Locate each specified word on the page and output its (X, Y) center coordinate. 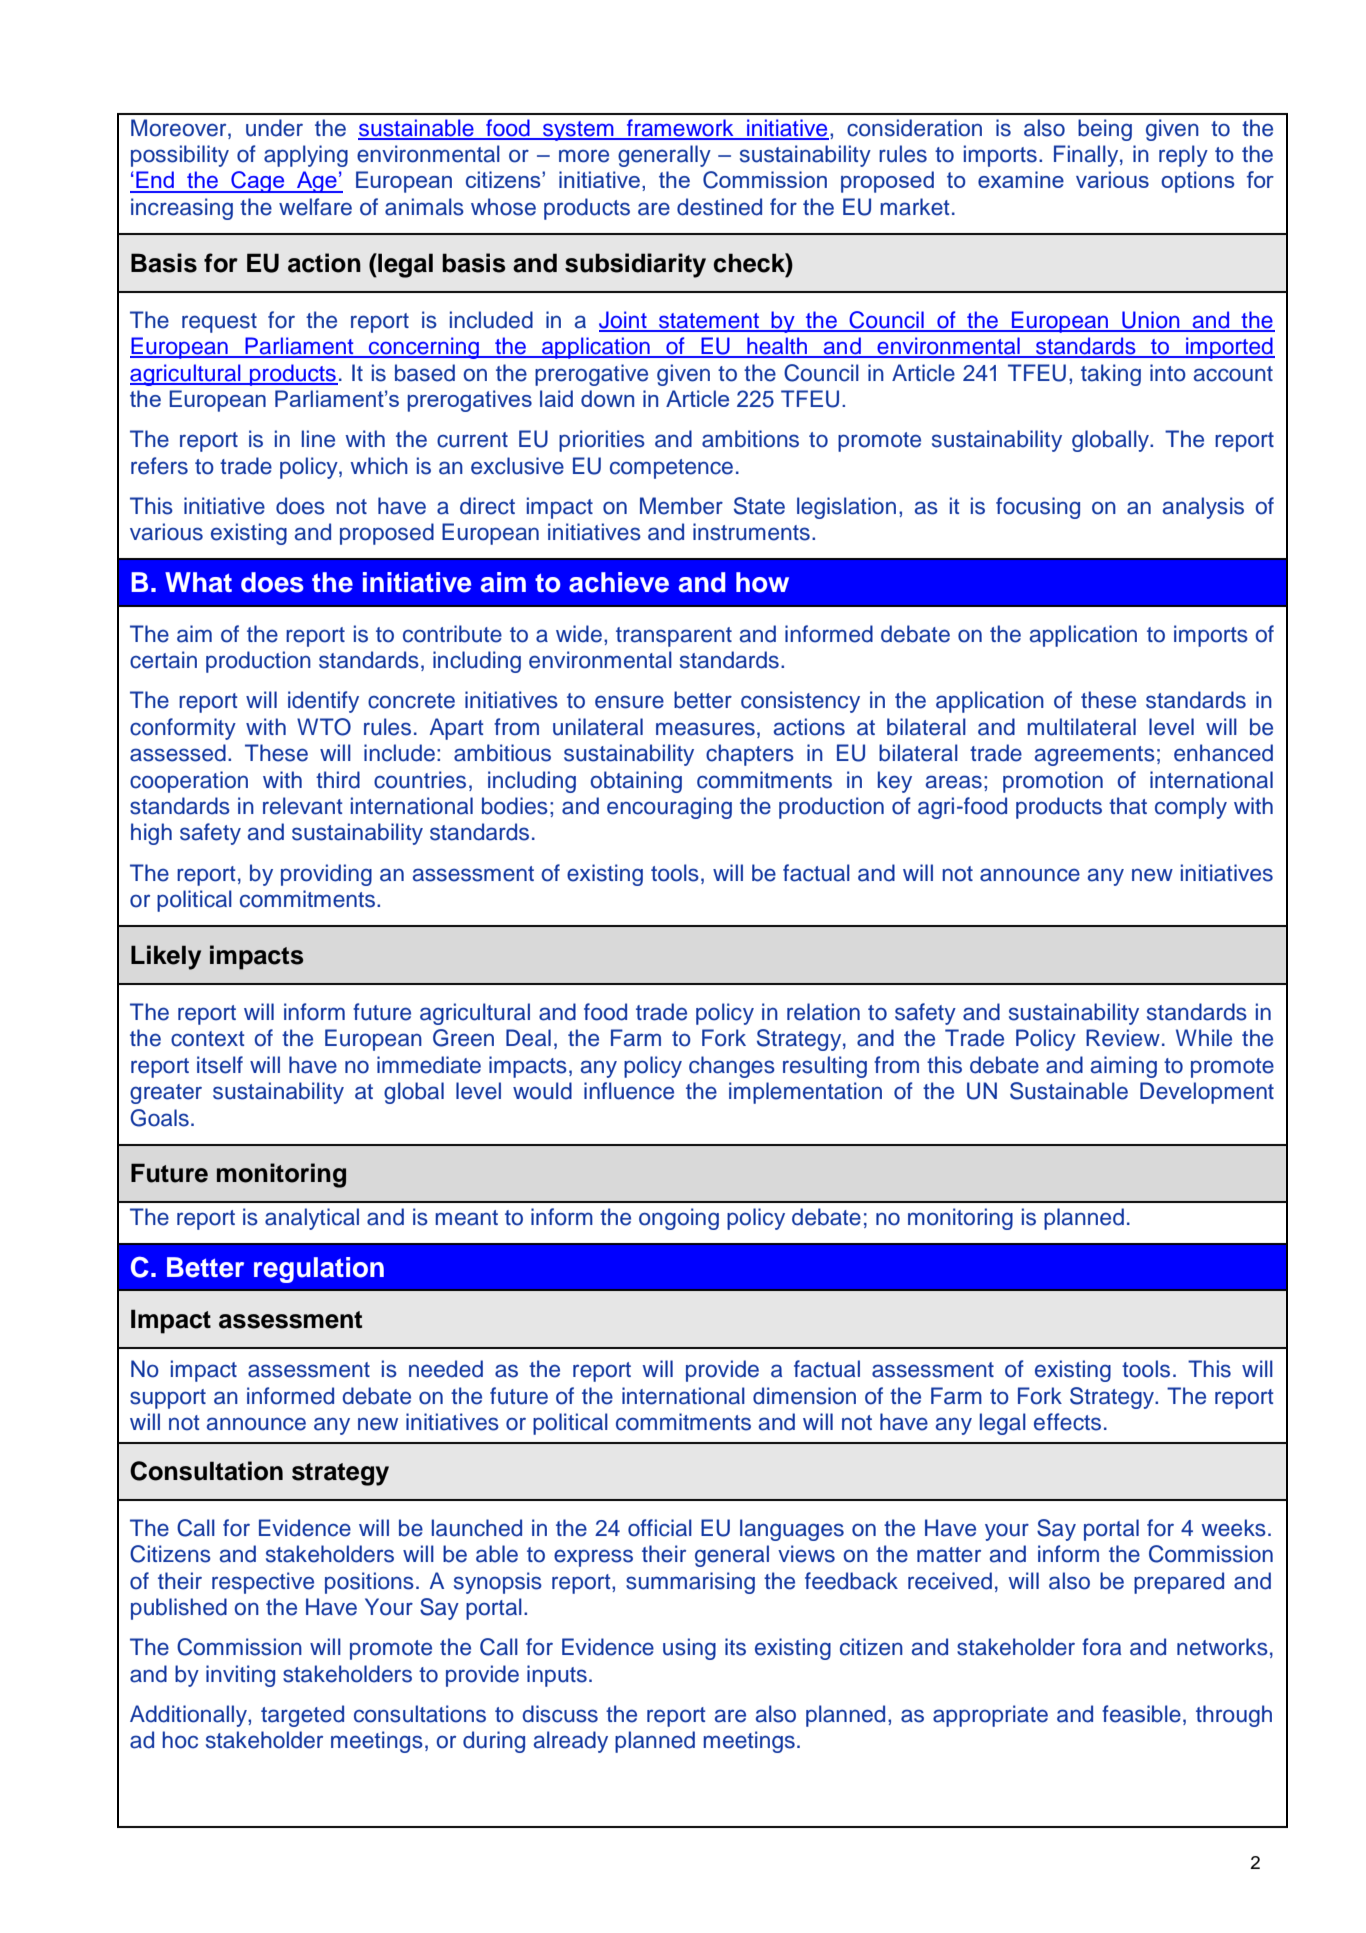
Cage (258, 182)
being (1105, 130)
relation (823, 1012)
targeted (302, 1716)
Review (1123, 1038)
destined (719, 207)
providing (326, 875)
